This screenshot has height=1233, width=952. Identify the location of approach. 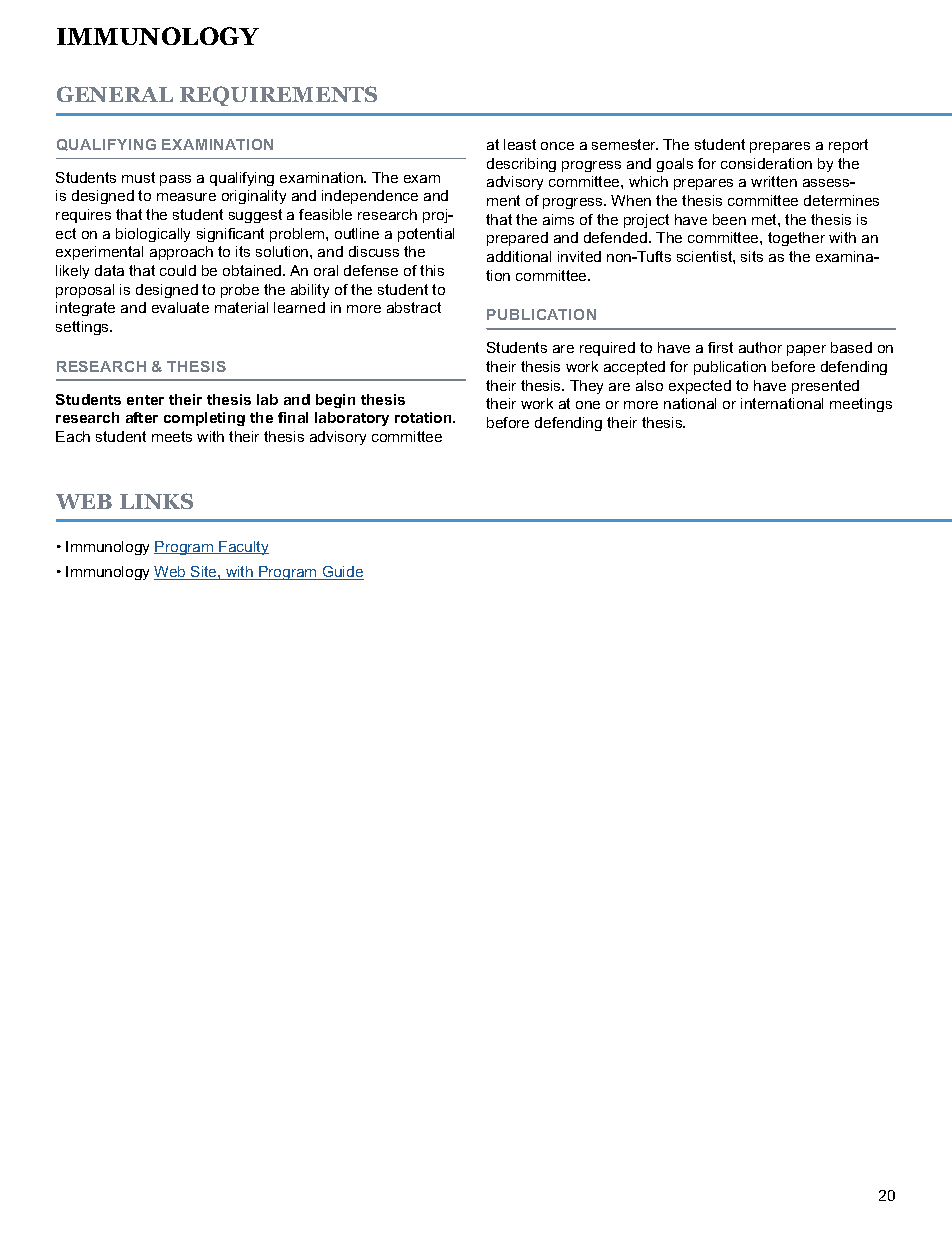
(181, 253).
